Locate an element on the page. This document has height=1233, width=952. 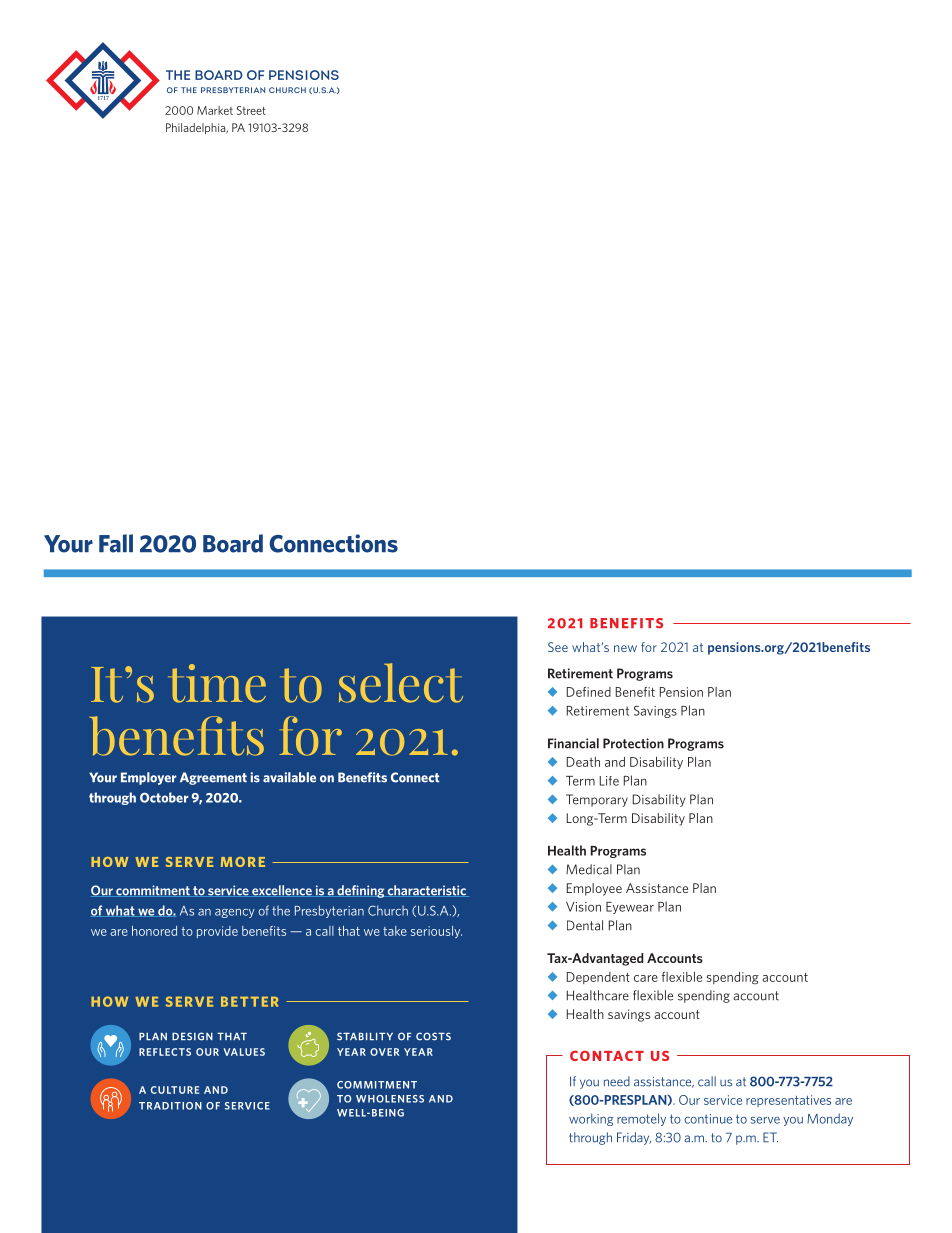
time is located at coordinates (217, 683).
